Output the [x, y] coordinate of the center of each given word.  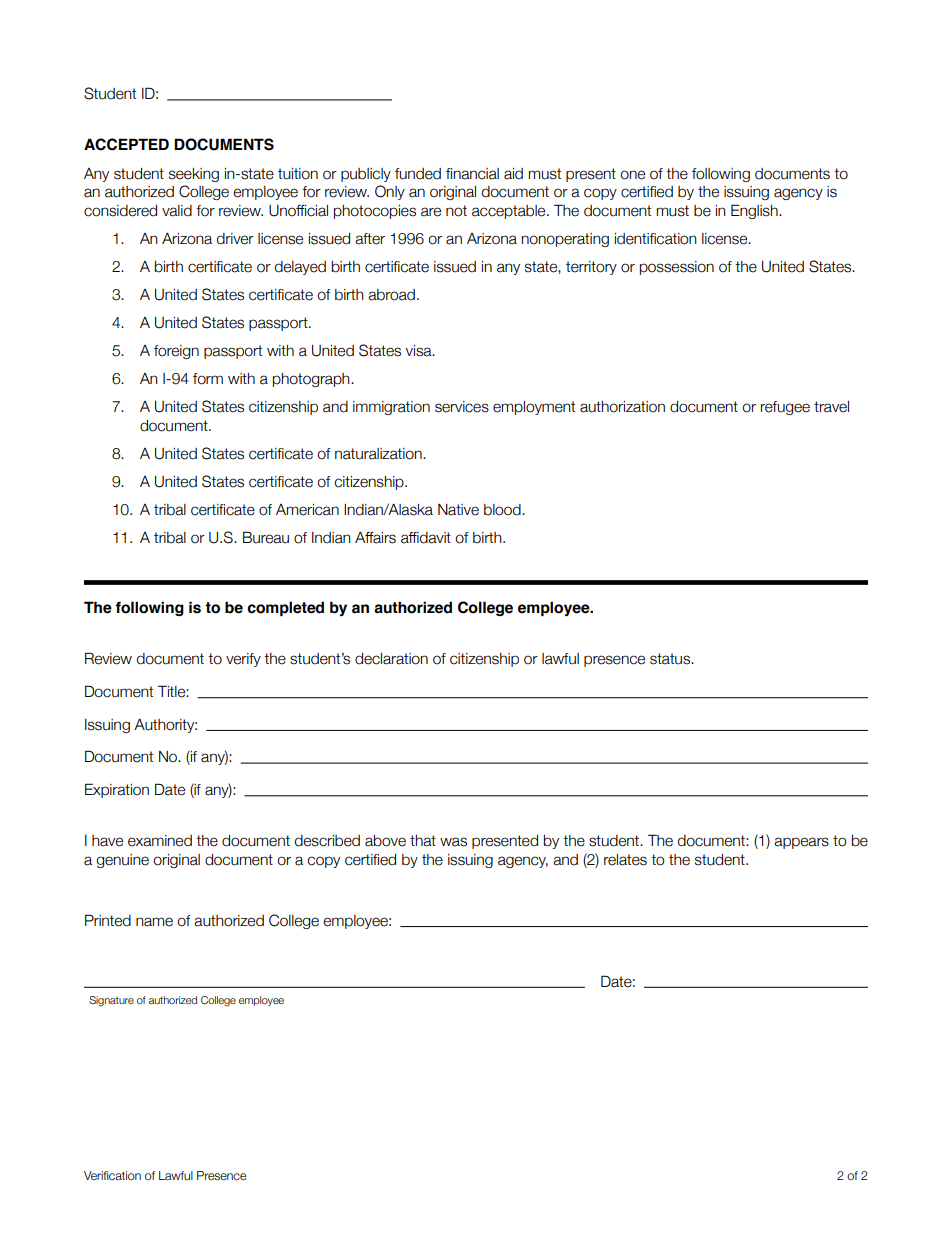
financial [472, 174]
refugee [785, 408]
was [453, 842]
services [462, 407]
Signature [111, 1001]
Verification [112, 1175]
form [208, 379]
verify [243, 660]
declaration [391, 659]
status [671, 659]
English [755, 211]
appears [801, 843]
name [154, 922]
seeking [194, 175]
